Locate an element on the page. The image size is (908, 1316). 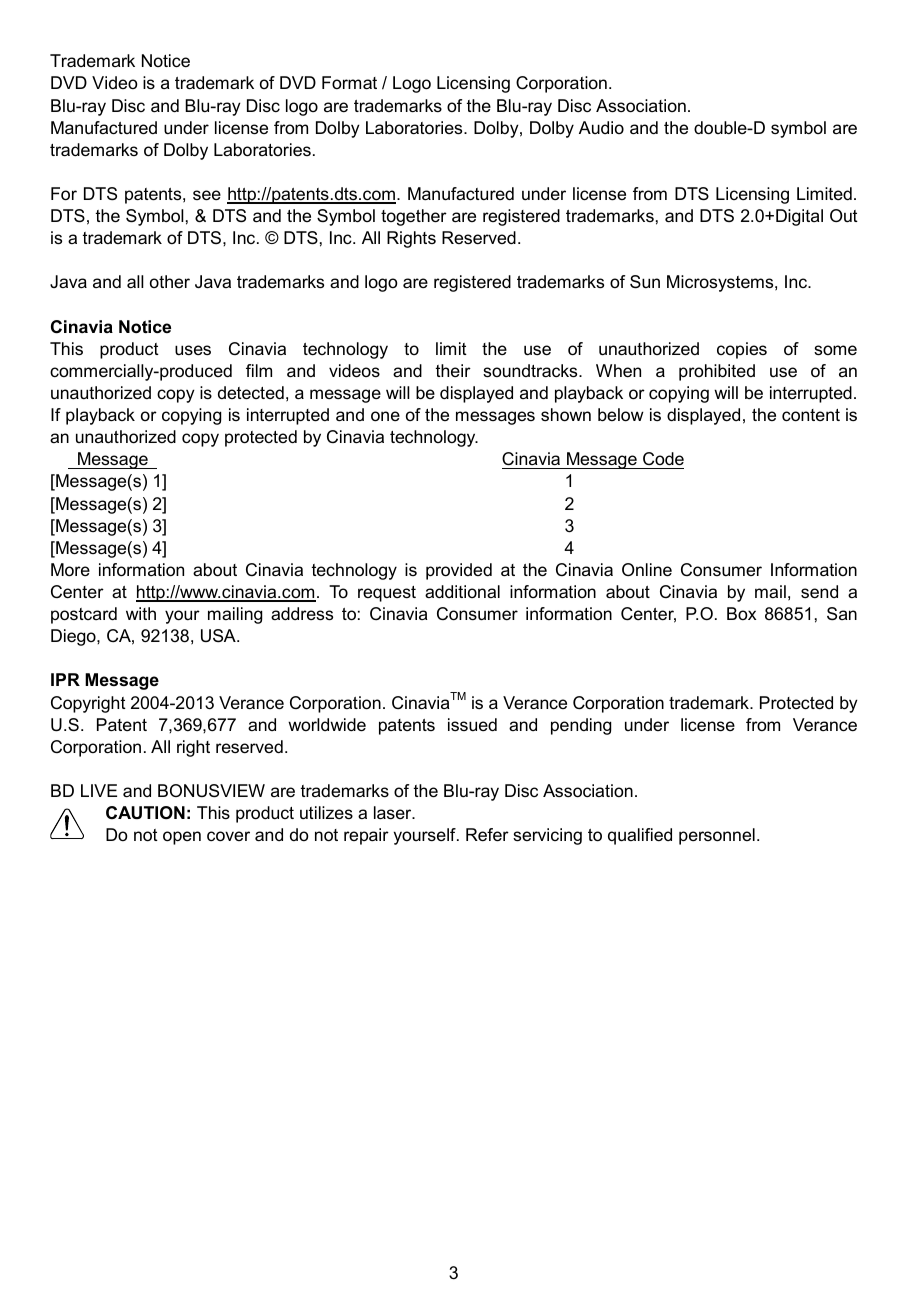
together is located at coordinates (414, 217).
